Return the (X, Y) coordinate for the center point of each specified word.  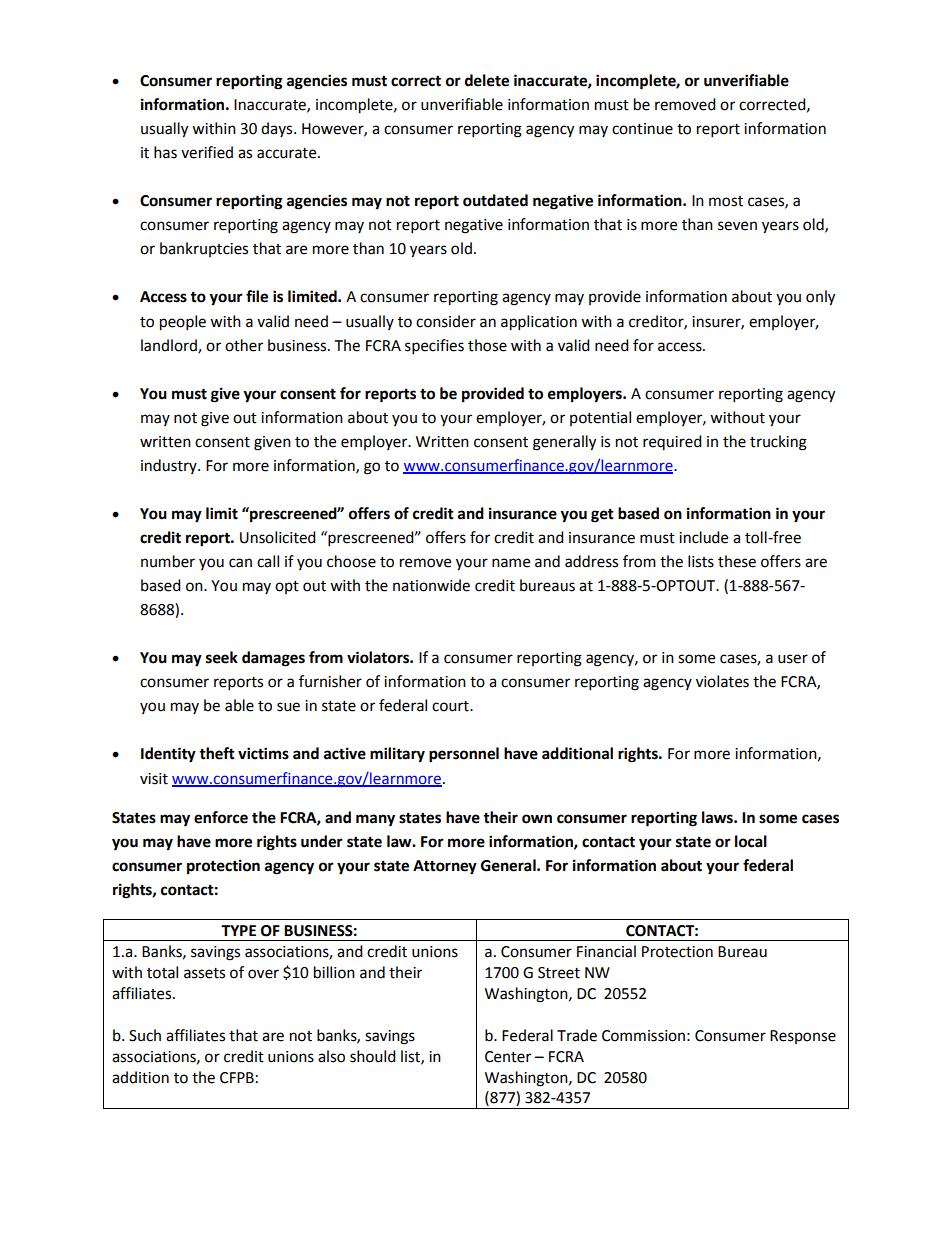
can (240, 563)
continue (642, 129)
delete (487, 80)
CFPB (237, 1078)
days (278, 129)
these (737, 561)
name (511, 563)
